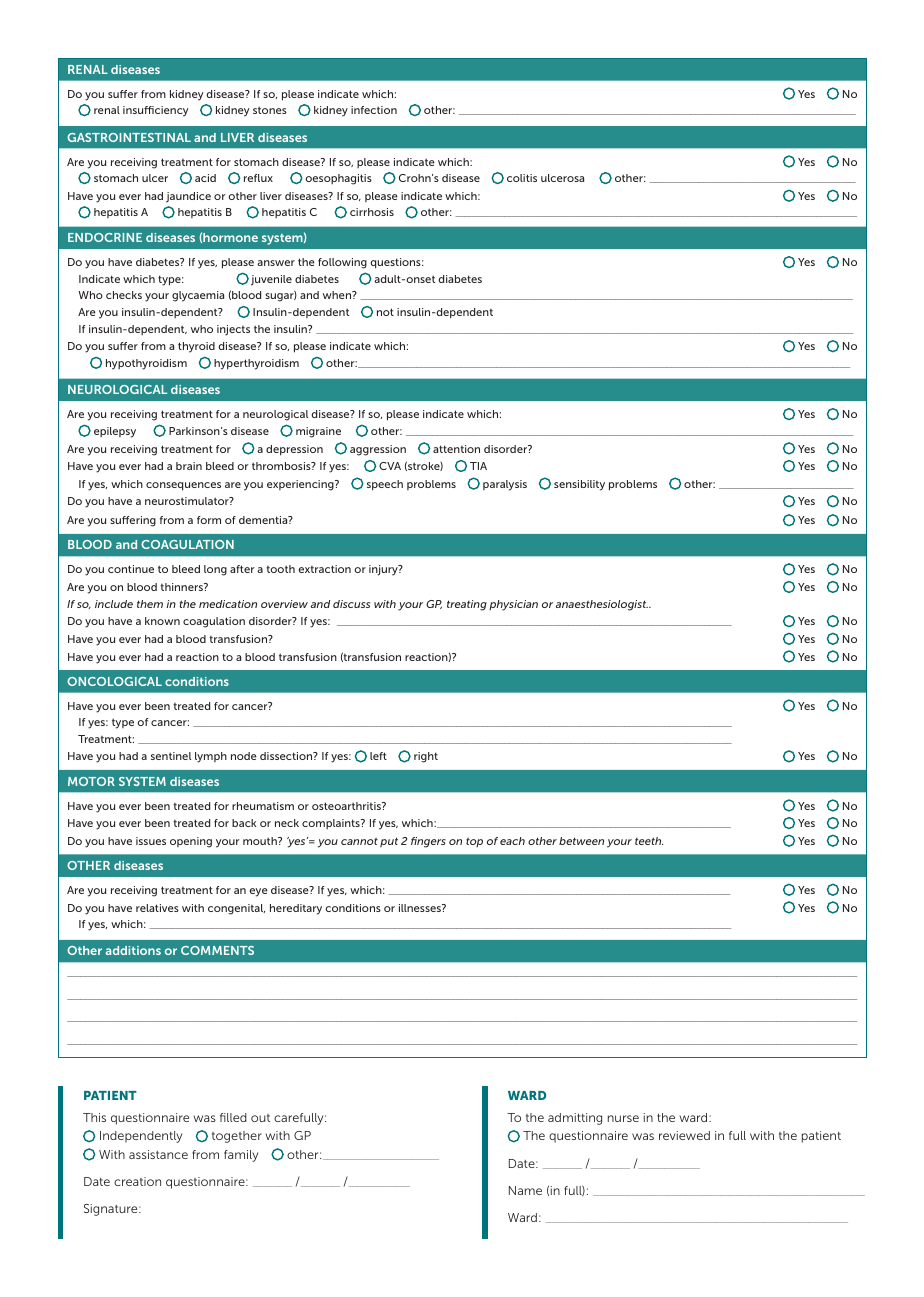 This screenshot has width=924, height=1297. I want to click on discuss, so click(351, 604).
